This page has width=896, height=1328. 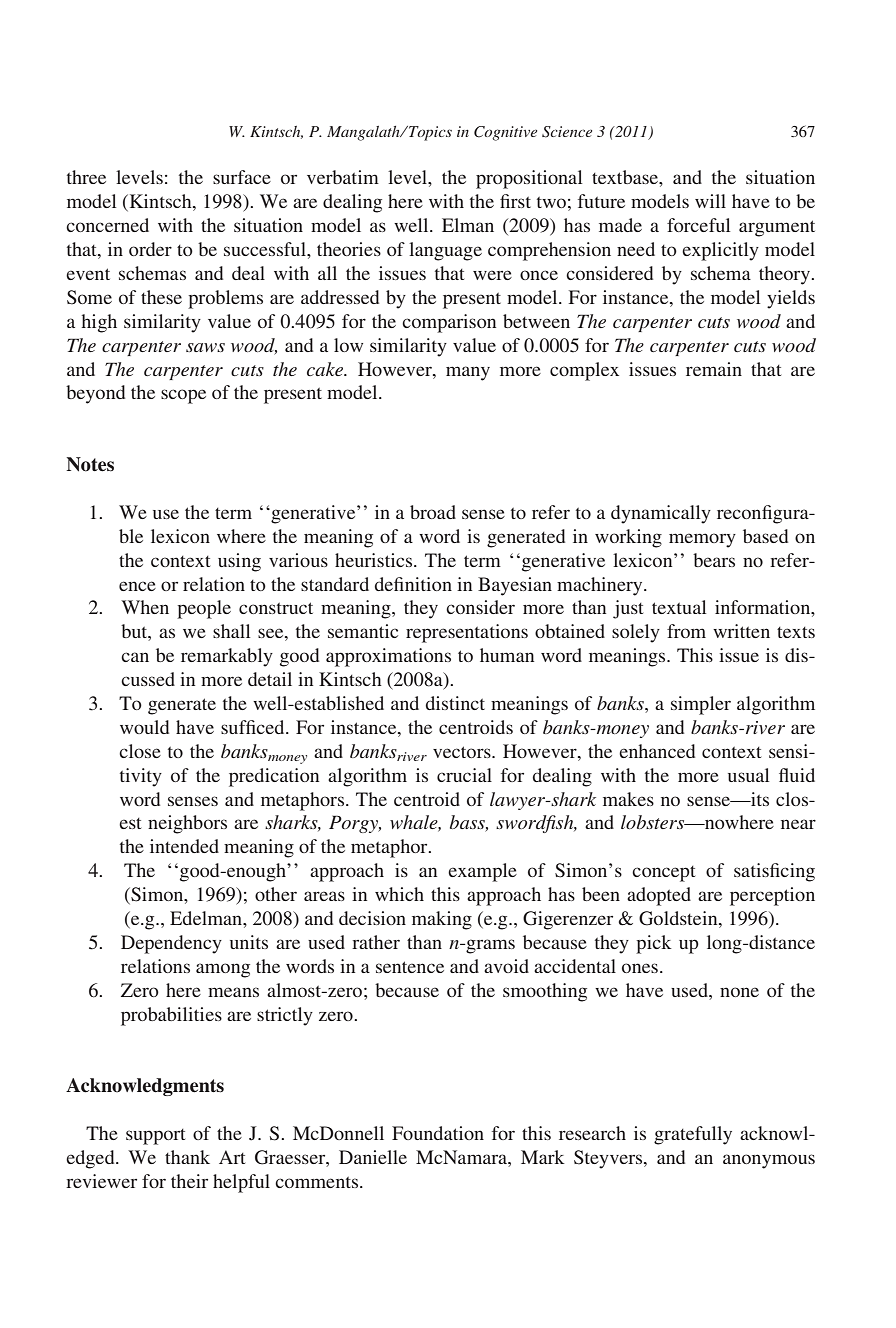 I want to click on intended, so click(x=184, y=846).
